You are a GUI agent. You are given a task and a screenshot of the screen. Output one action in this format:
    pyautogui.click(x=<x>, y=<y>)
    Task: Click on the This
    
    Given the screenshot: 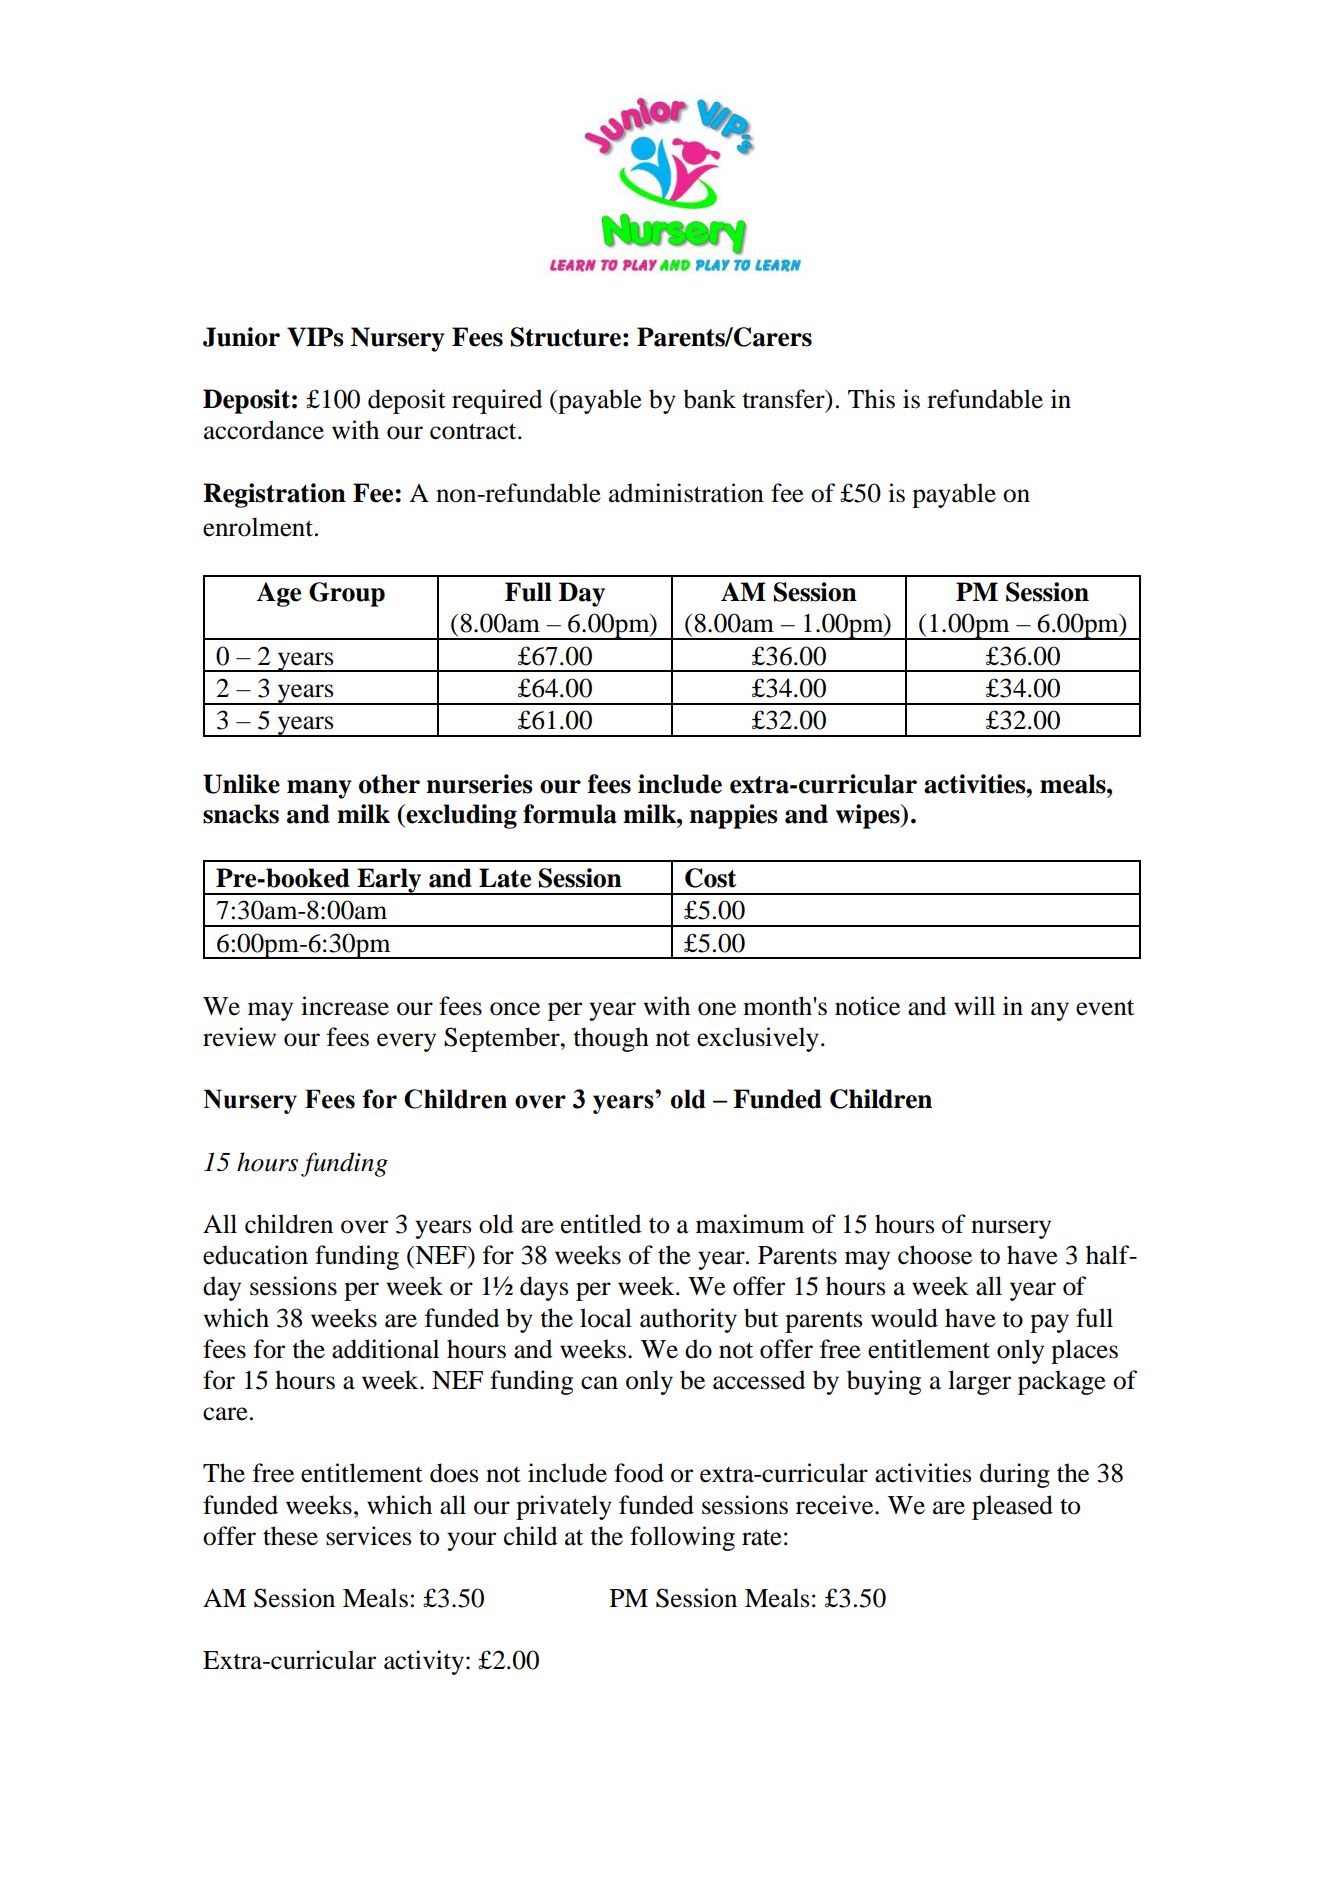 What is the action you would take?
    pyautogui.click(x=871, y=399)
